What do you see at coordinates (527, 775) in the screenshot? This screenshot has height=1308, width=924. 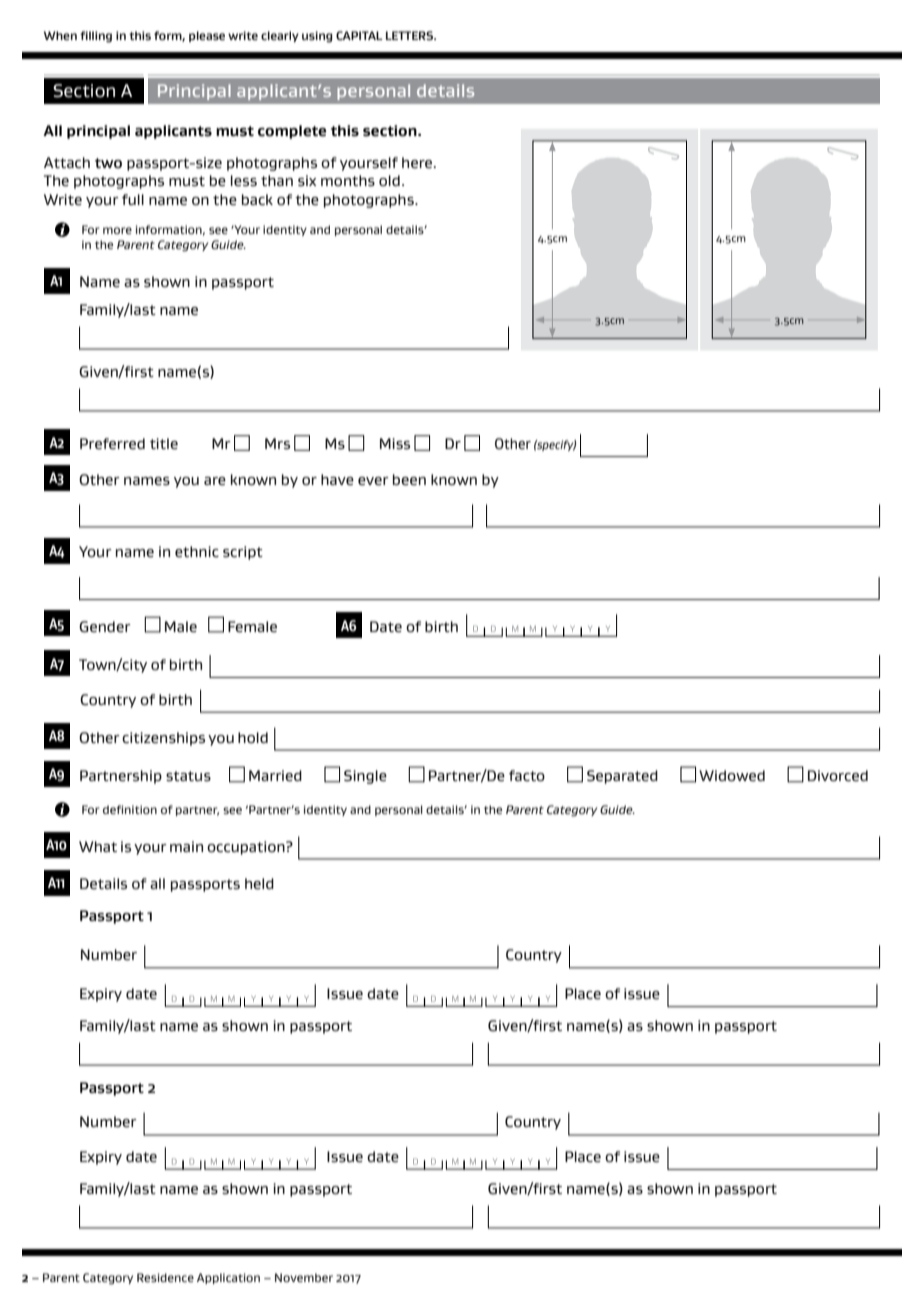 I see `facto` at bounding box center [527, 775].
